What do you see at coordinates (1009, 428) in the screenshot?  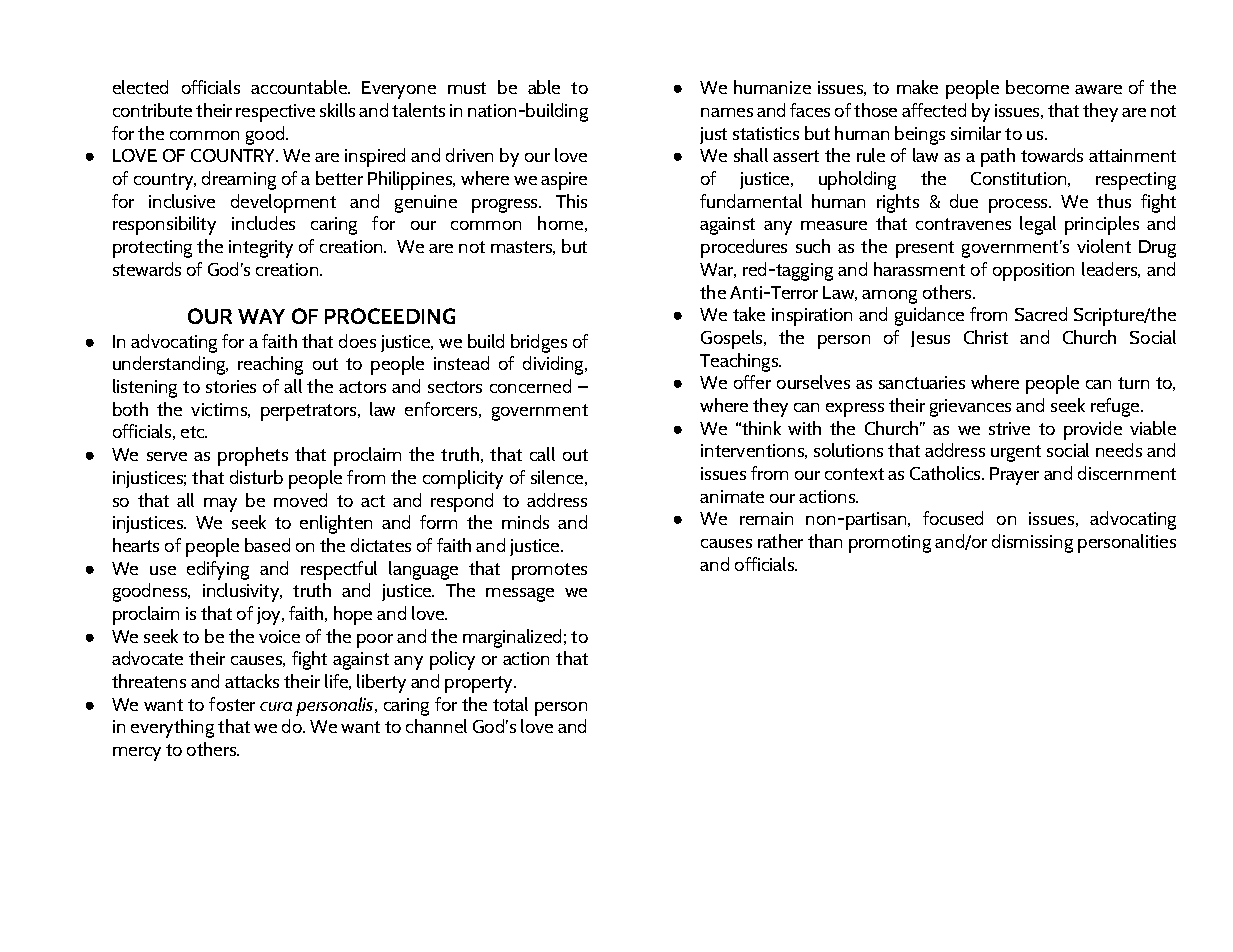 I see `strive` at bounding box center [1009, 428].
